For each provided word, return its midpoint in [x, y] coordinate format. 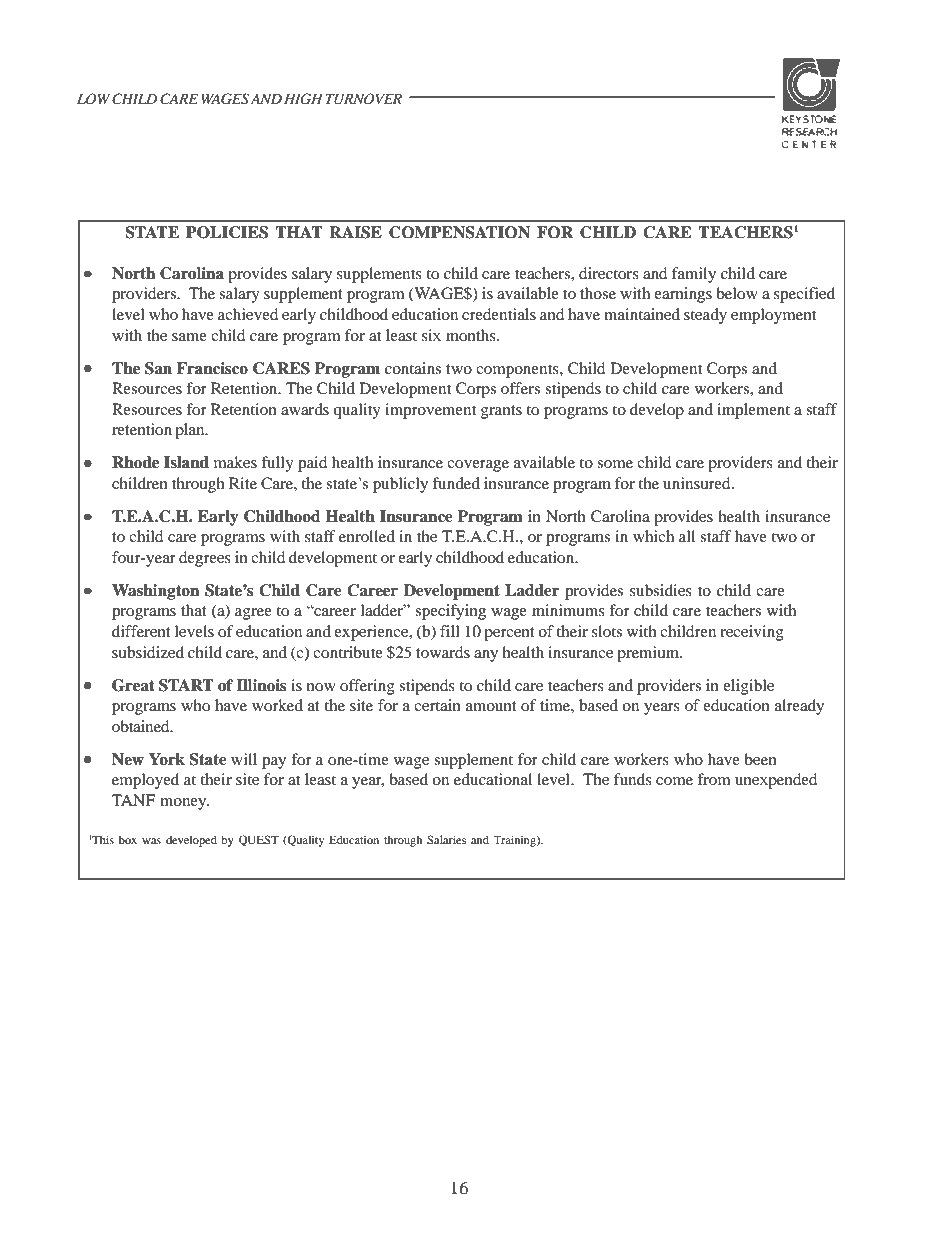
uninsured [698, 483]
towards [443, 652]
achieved [248, 314]
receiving [752, 633]
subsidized [148, 652]
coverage [478, 466]
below [737, 293]
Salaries [446, 839]
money [184, 804]
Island [186, 462]
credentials [499, 314]
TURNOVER [363, 99]
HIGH [303, 99]
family [694, 275]
